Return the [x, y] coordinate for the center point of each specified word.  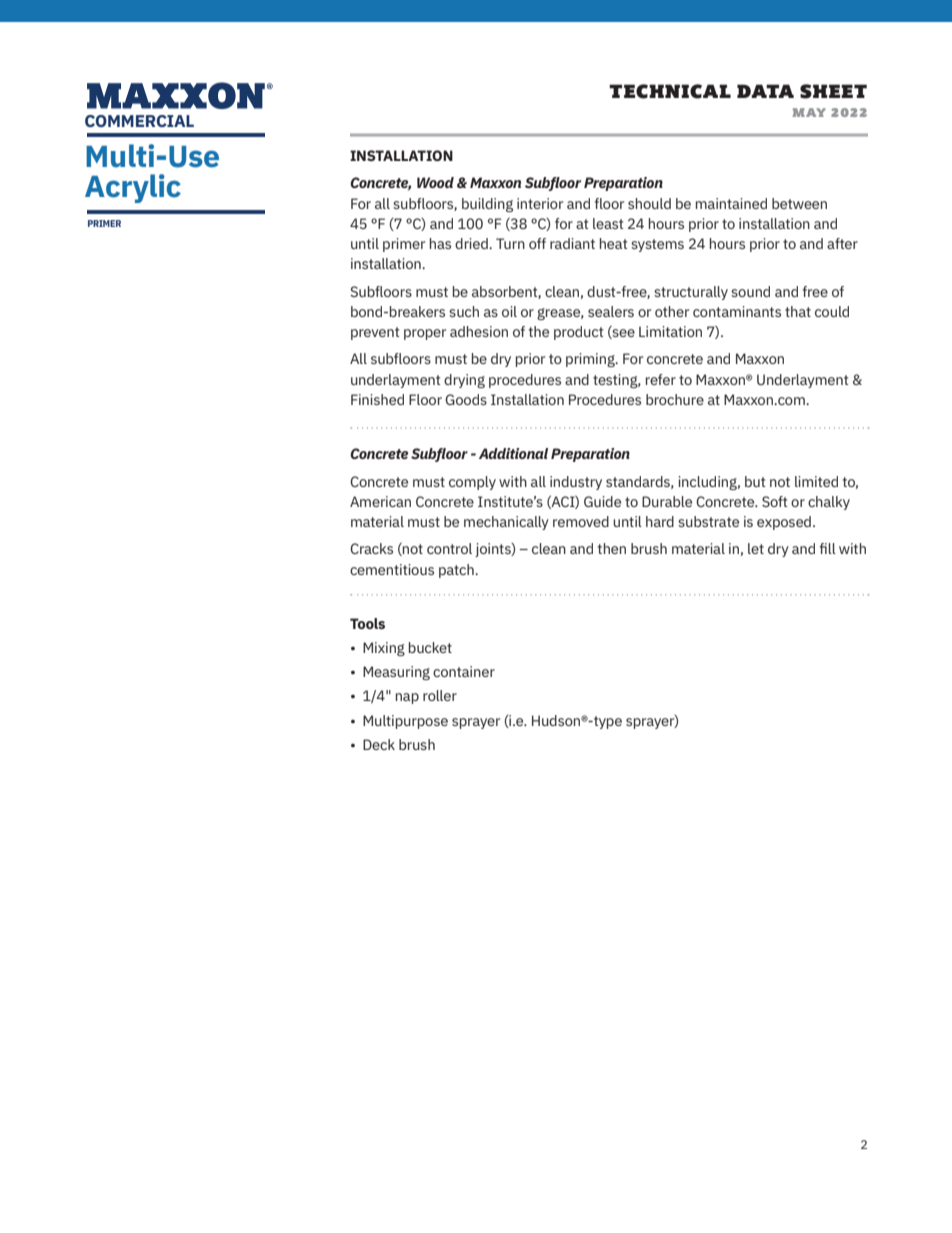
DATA [765, 91]
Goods [466, 399]
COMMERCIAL [139, 121]
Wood [435, 182]
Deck [379, 744]
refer [661, 379]
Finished [377, 399]
